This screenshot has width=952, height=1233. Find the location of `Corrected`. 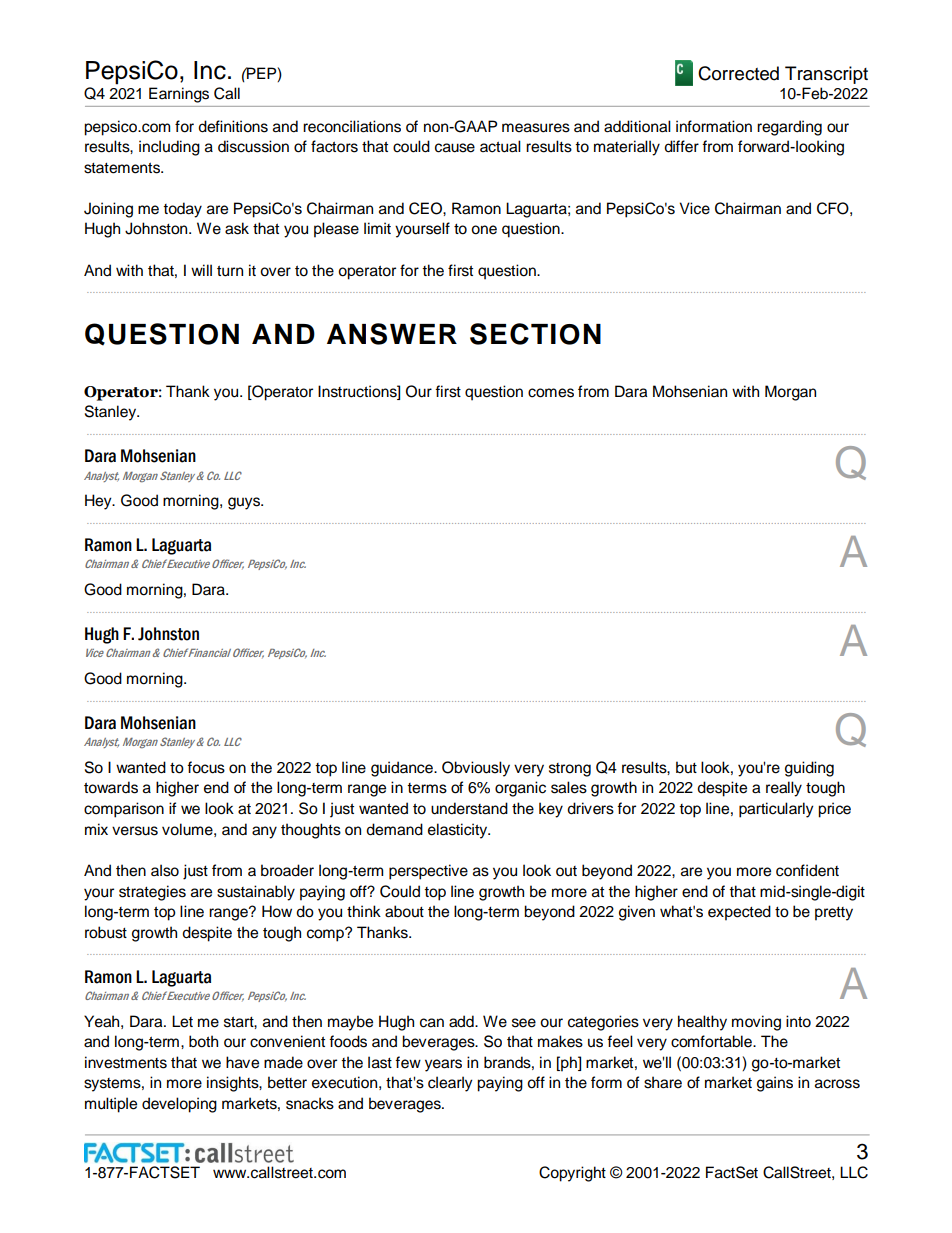

Corrected is located at coordinates (738, 73).
